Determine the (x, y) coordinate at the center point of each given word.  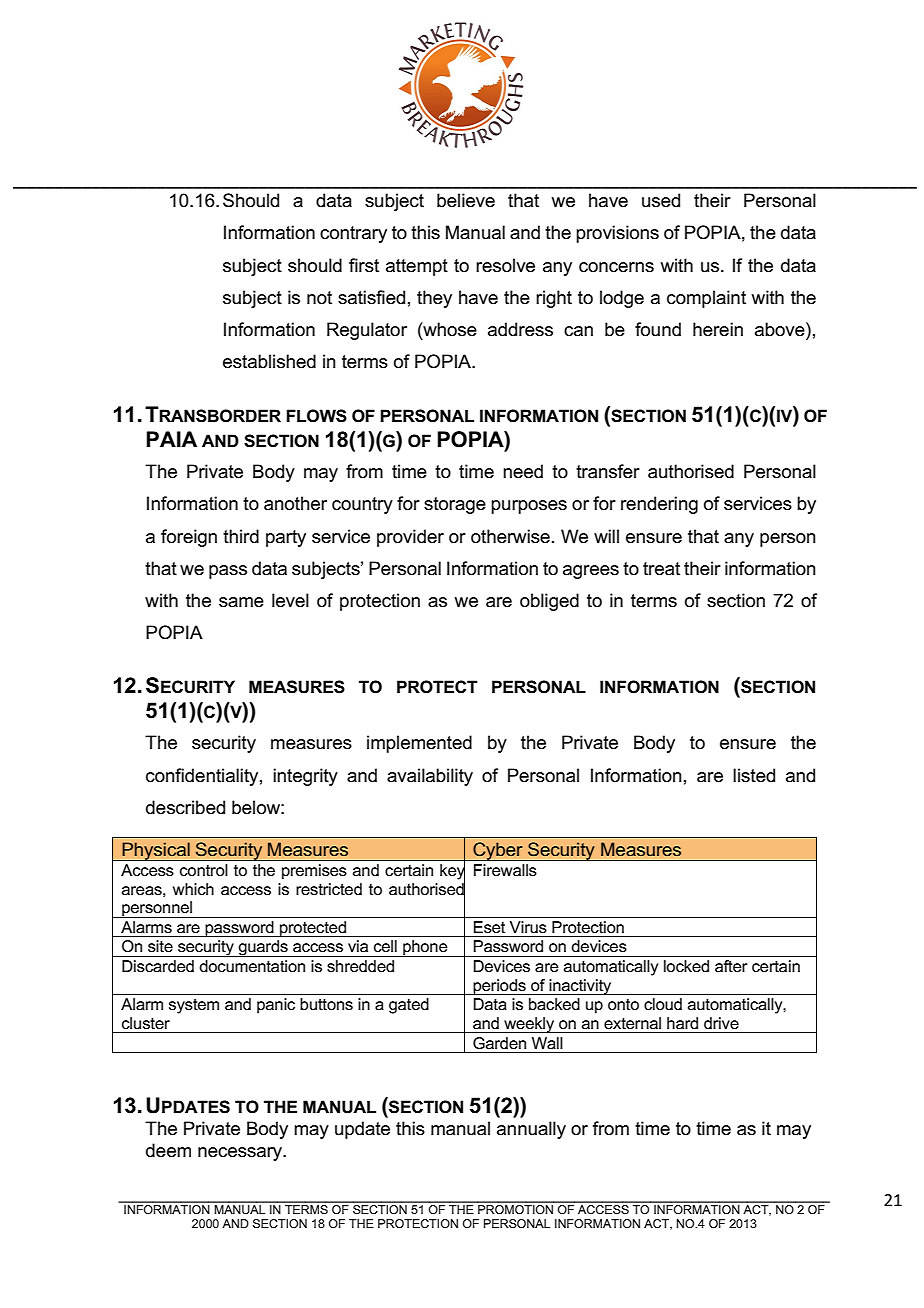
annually (531, 1130)
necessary (241, 1154)
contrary (353, 234)
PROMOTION (515, 1208)
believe (466, 200)
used (661, 200)
